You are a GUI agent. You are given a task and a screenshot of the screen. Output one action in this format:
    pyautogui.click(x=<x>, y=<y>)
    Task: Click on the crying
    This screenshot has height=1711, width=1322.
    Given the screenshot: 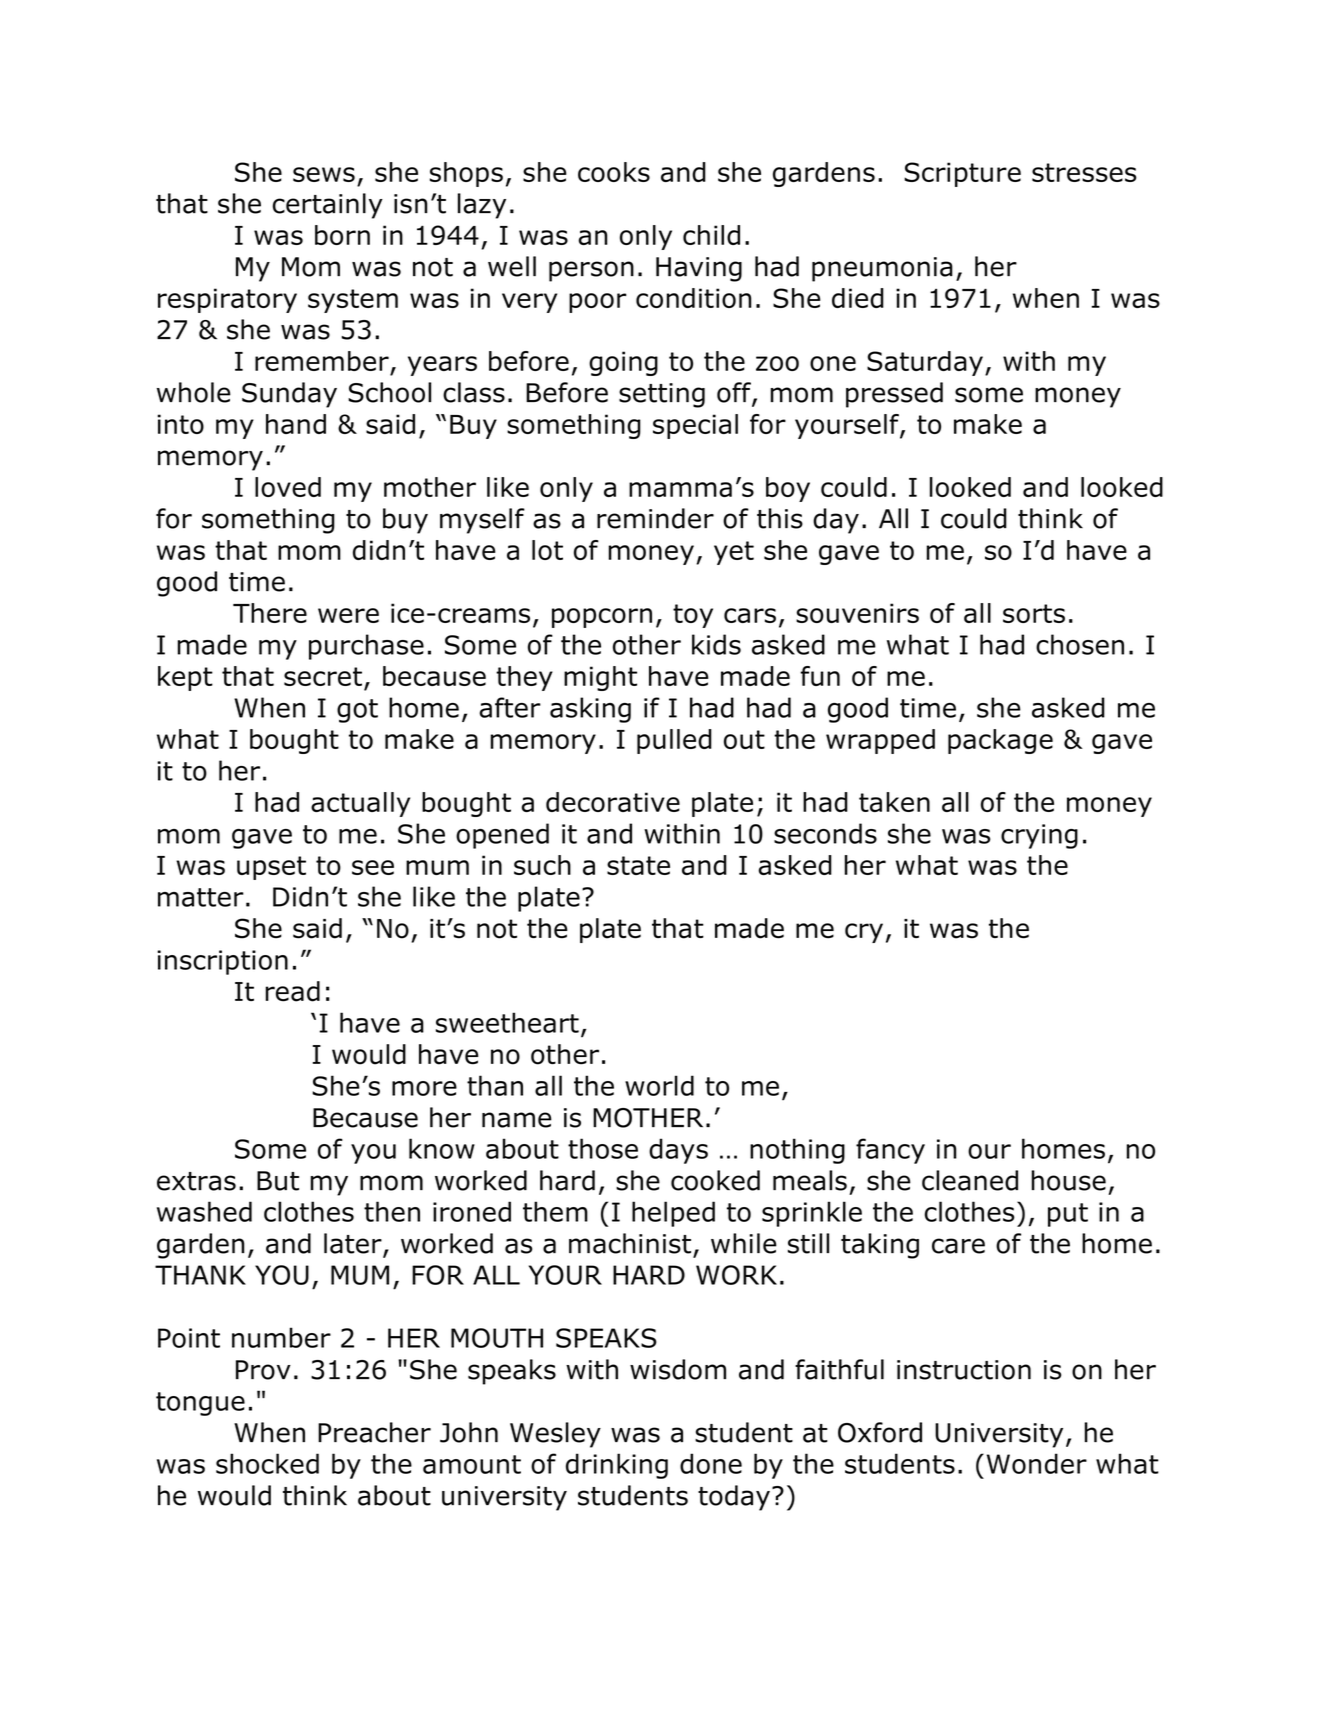 What is the action you would take?
    pyautogui.click(x=1039, y=836)
